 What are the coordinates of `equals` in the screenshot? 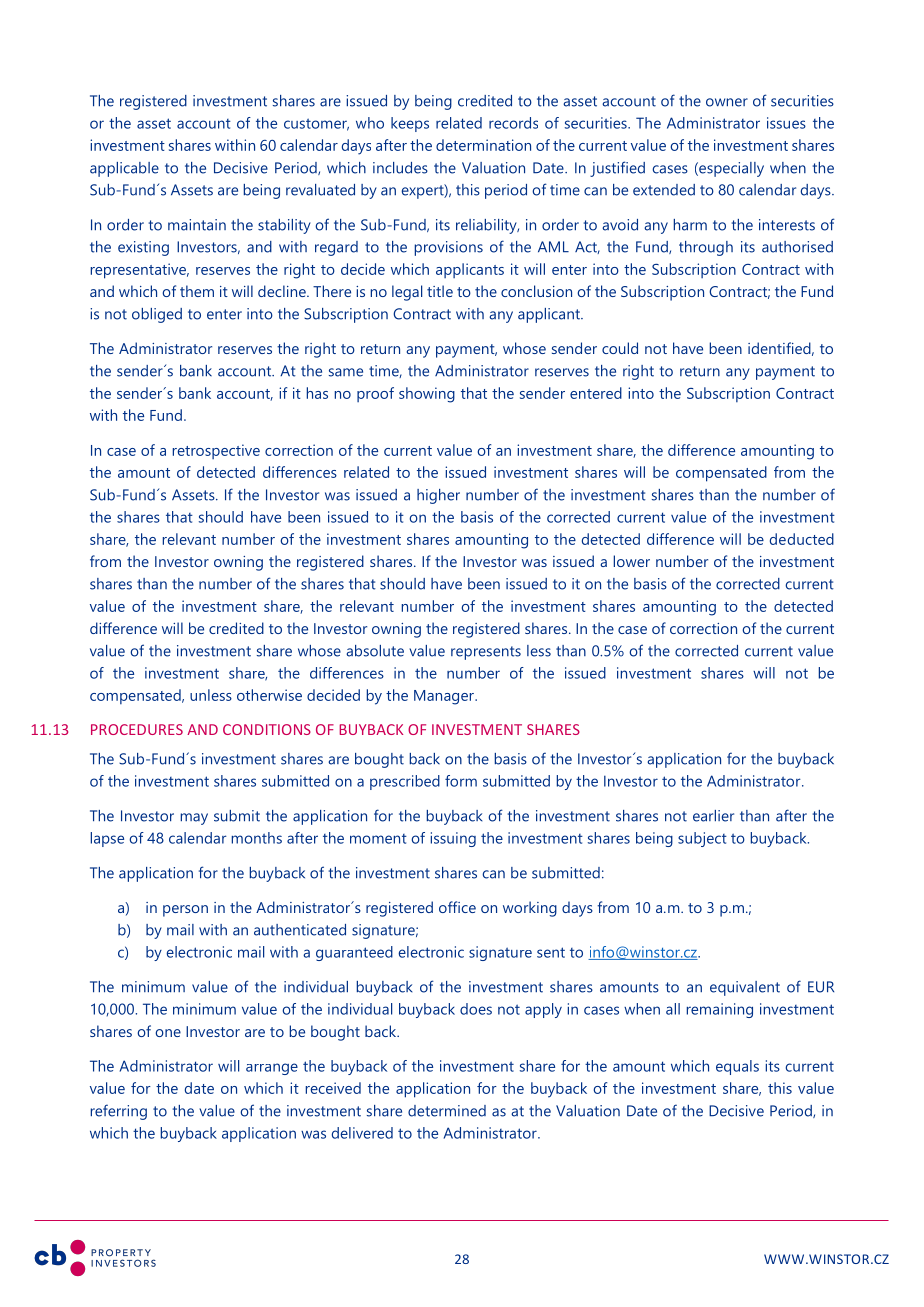 It's located at (737, 1067).
